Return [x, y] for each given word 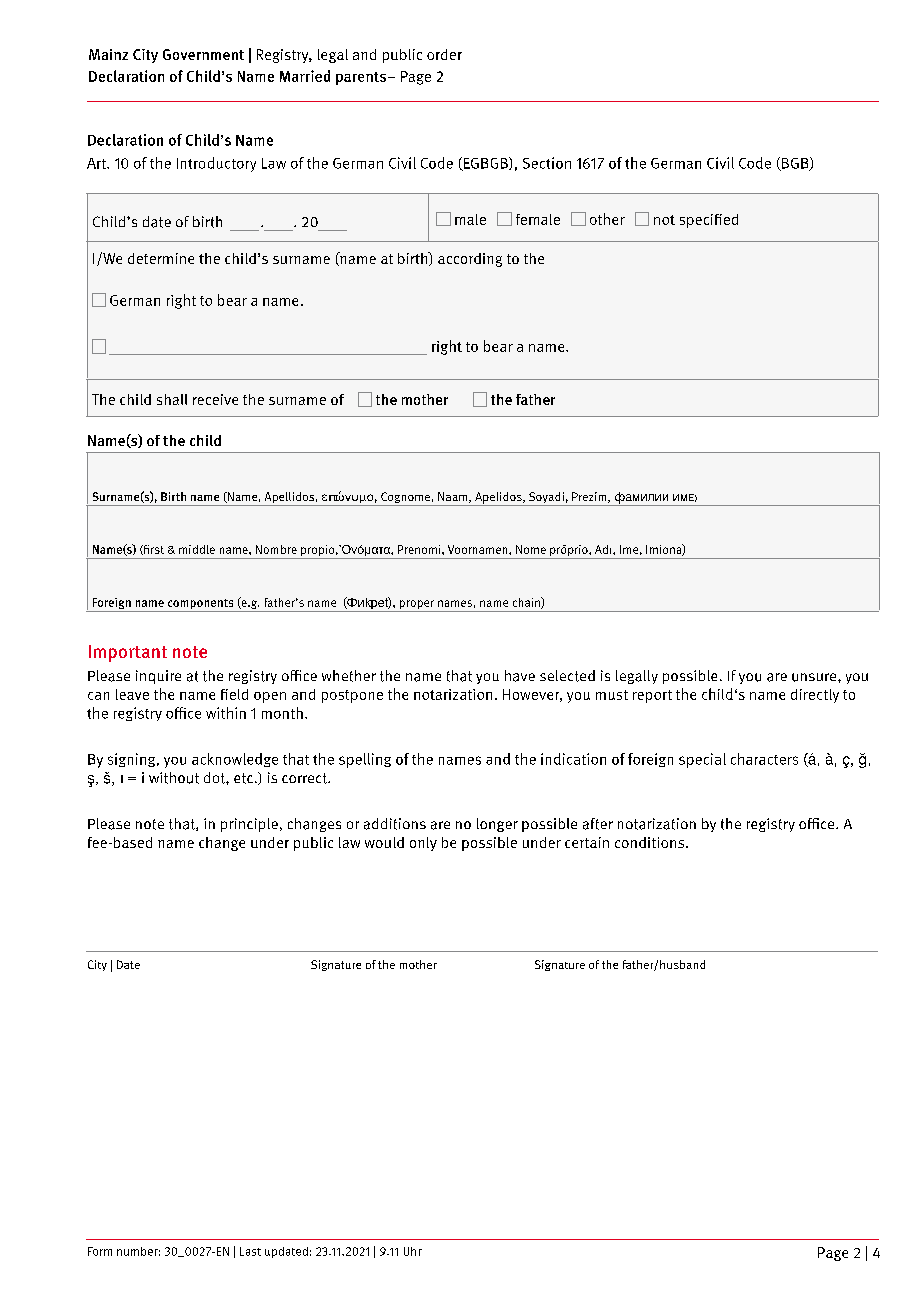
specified [709, 221]
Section [547, 163]
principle [249, 825]
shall [172, 399]
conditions [649, 842]
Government [203, 54]
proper [416, 606]
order [444, 54]
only [423, 844]
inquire [158, 677]
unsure [815, 677]
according [470, 260]
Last [250, 1251]
